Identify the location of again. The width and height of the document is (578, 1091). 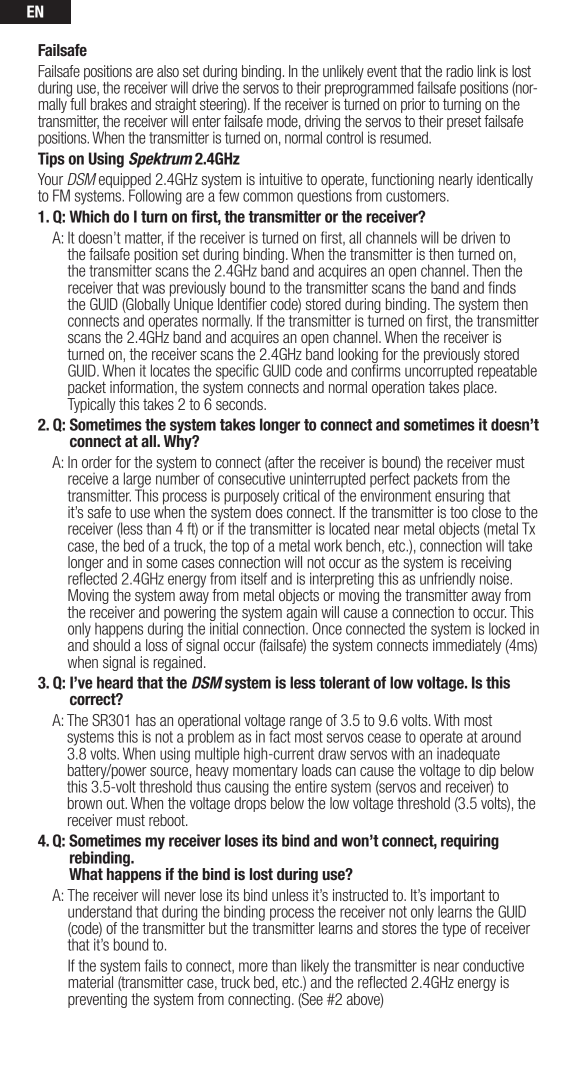
(302, 613).
